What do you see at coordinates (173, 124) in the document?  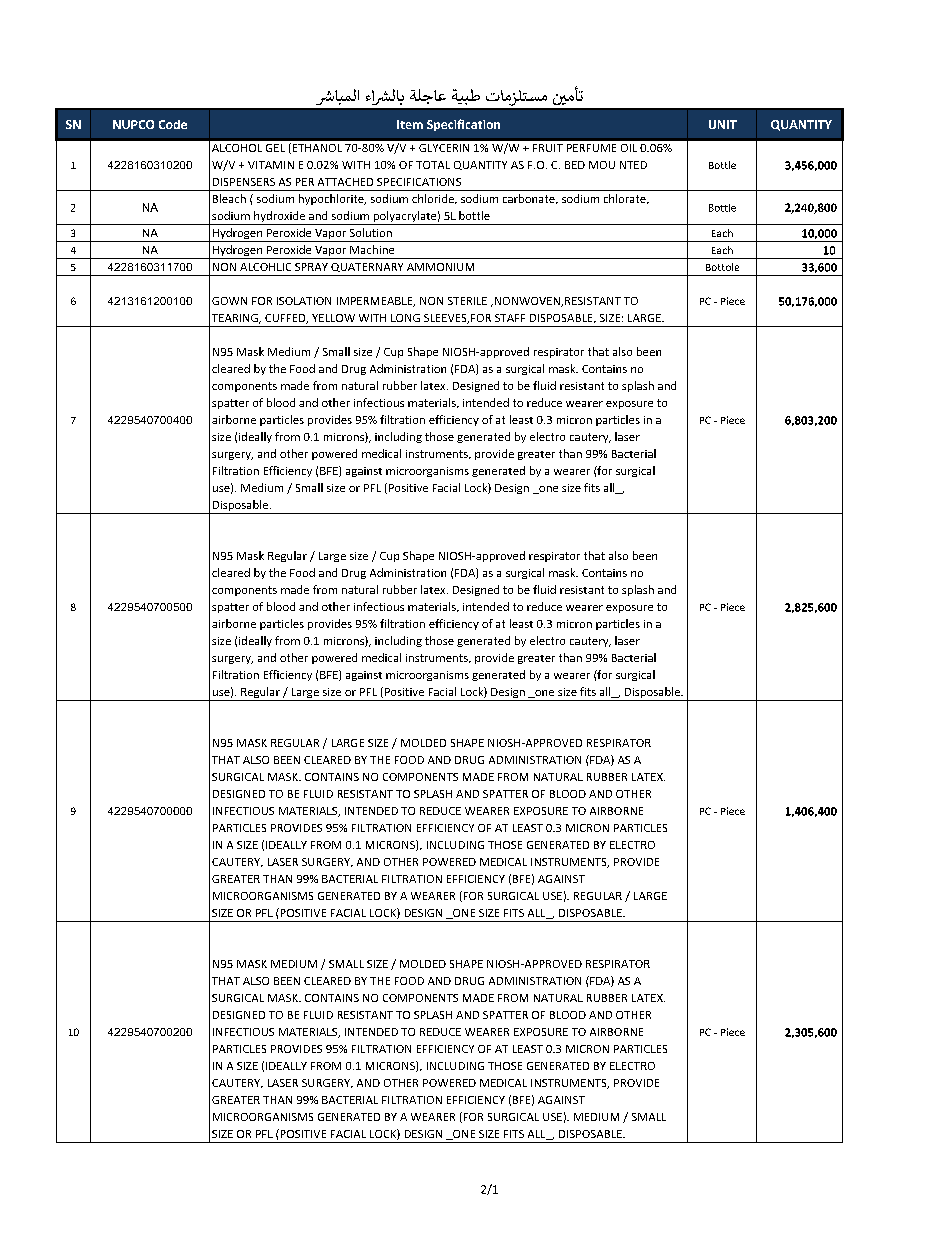 I see `Code` at bounding box center [173, 124].
